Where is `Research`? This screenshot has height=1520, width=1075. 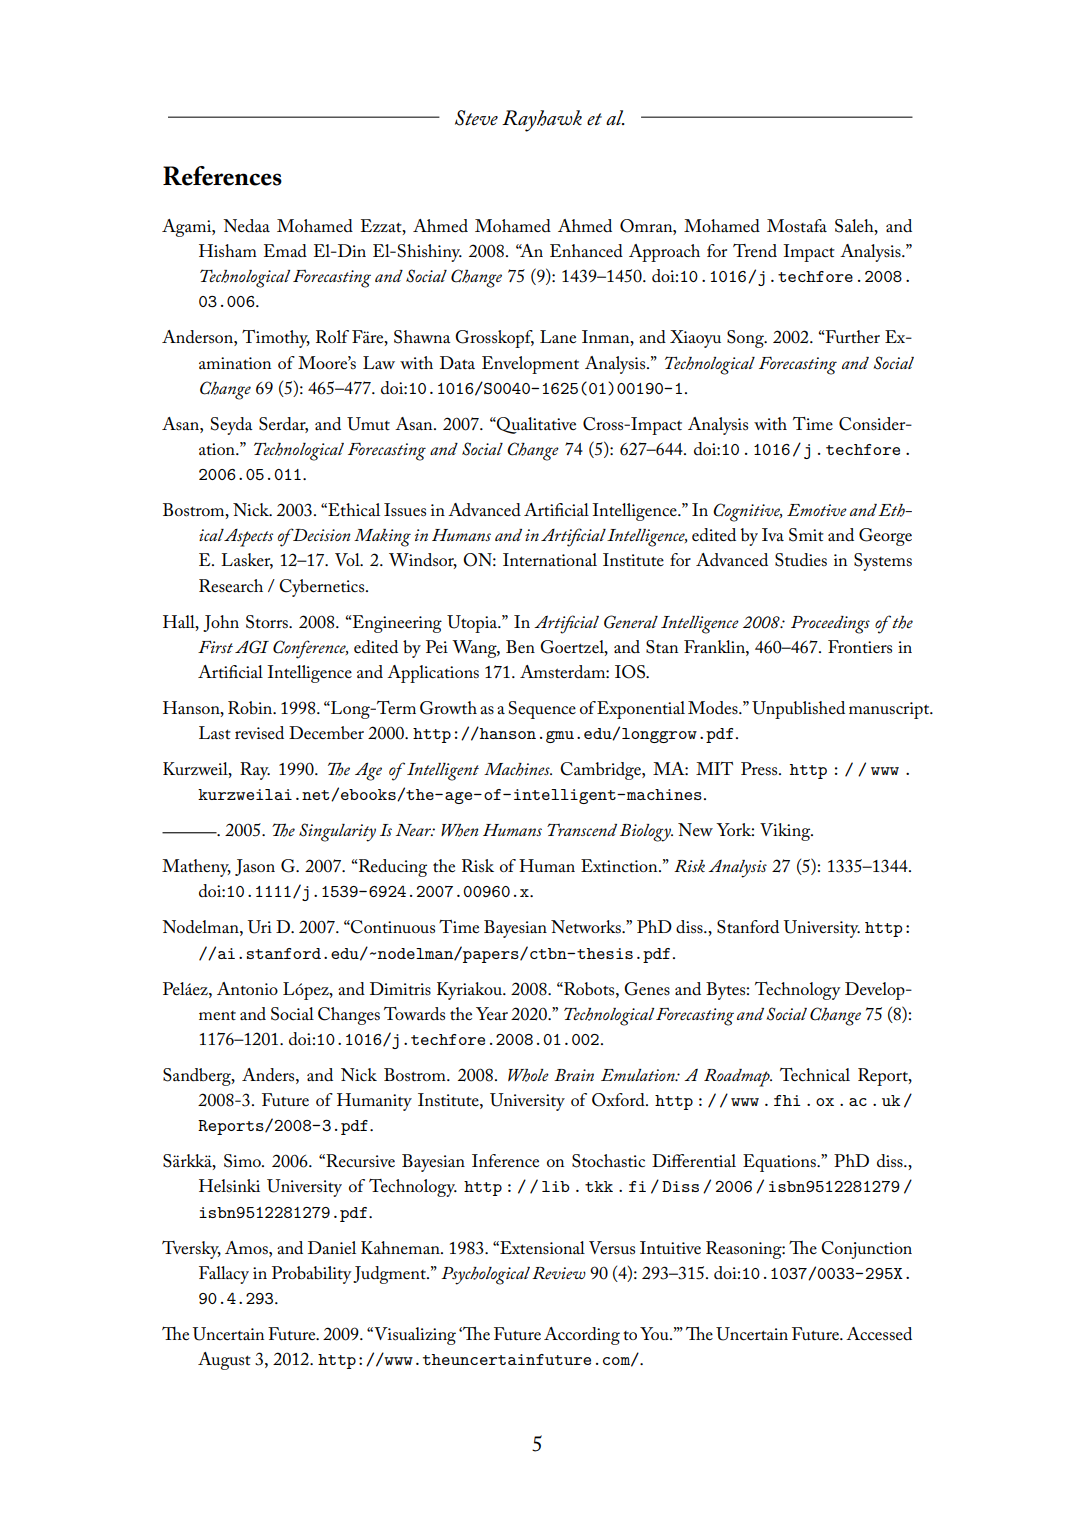
Research is located at coordinates (231, 586).
